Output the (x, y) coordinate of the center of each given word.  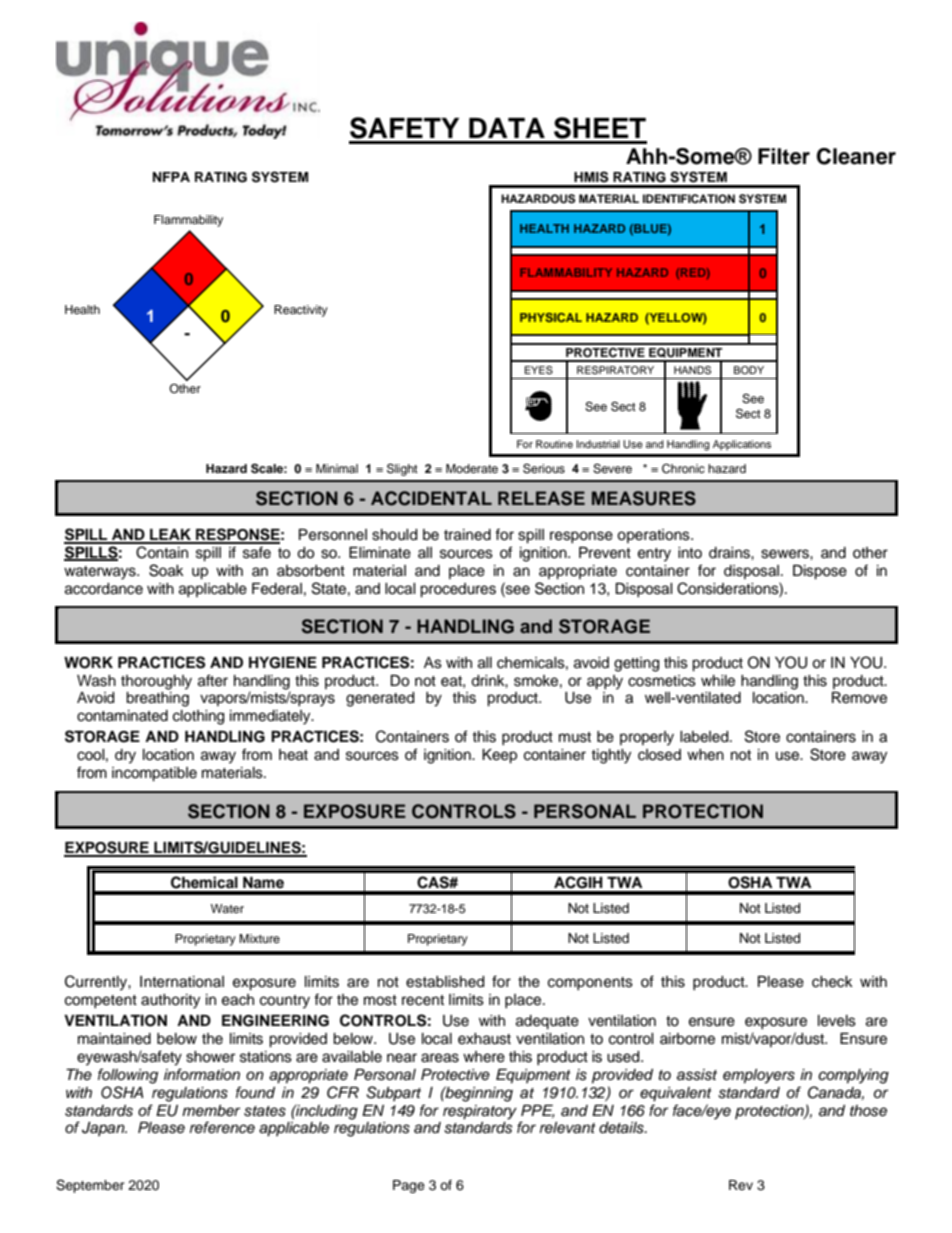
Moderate (472, 468)
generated (380, 699)
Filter (784, 156)
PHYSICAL (551, 317)
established (445, 982)
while (718, 681)
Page (409, 1186)
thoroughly (156, 682)
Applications (742, 445)
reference (222, 1127)
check (832, 982)
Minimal (337, 468)
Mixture (259, 938)
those (868, 1111)
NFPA (171, 177)
